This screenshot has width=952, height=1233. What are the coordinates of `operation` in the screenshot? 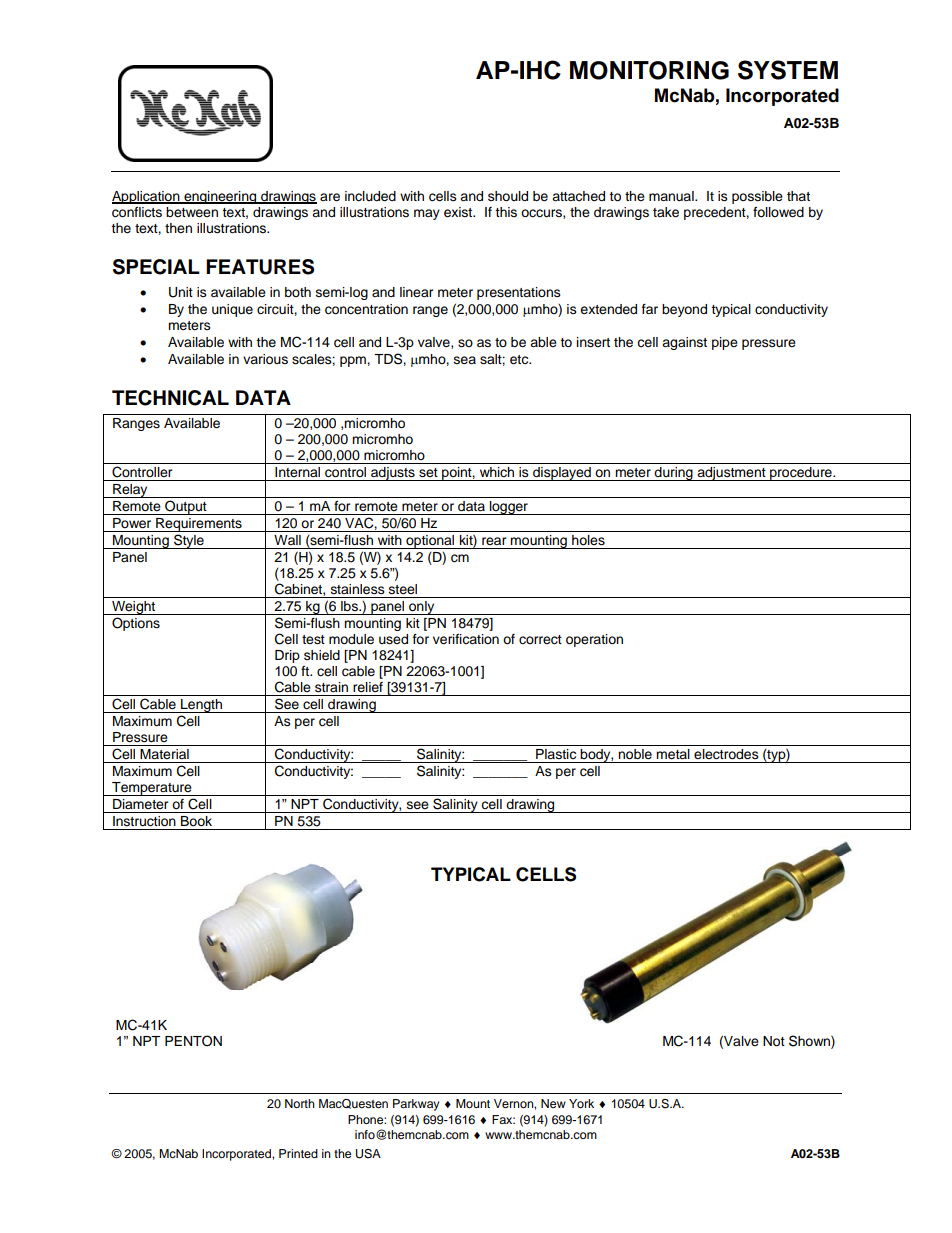 It's located at (594, 640).
